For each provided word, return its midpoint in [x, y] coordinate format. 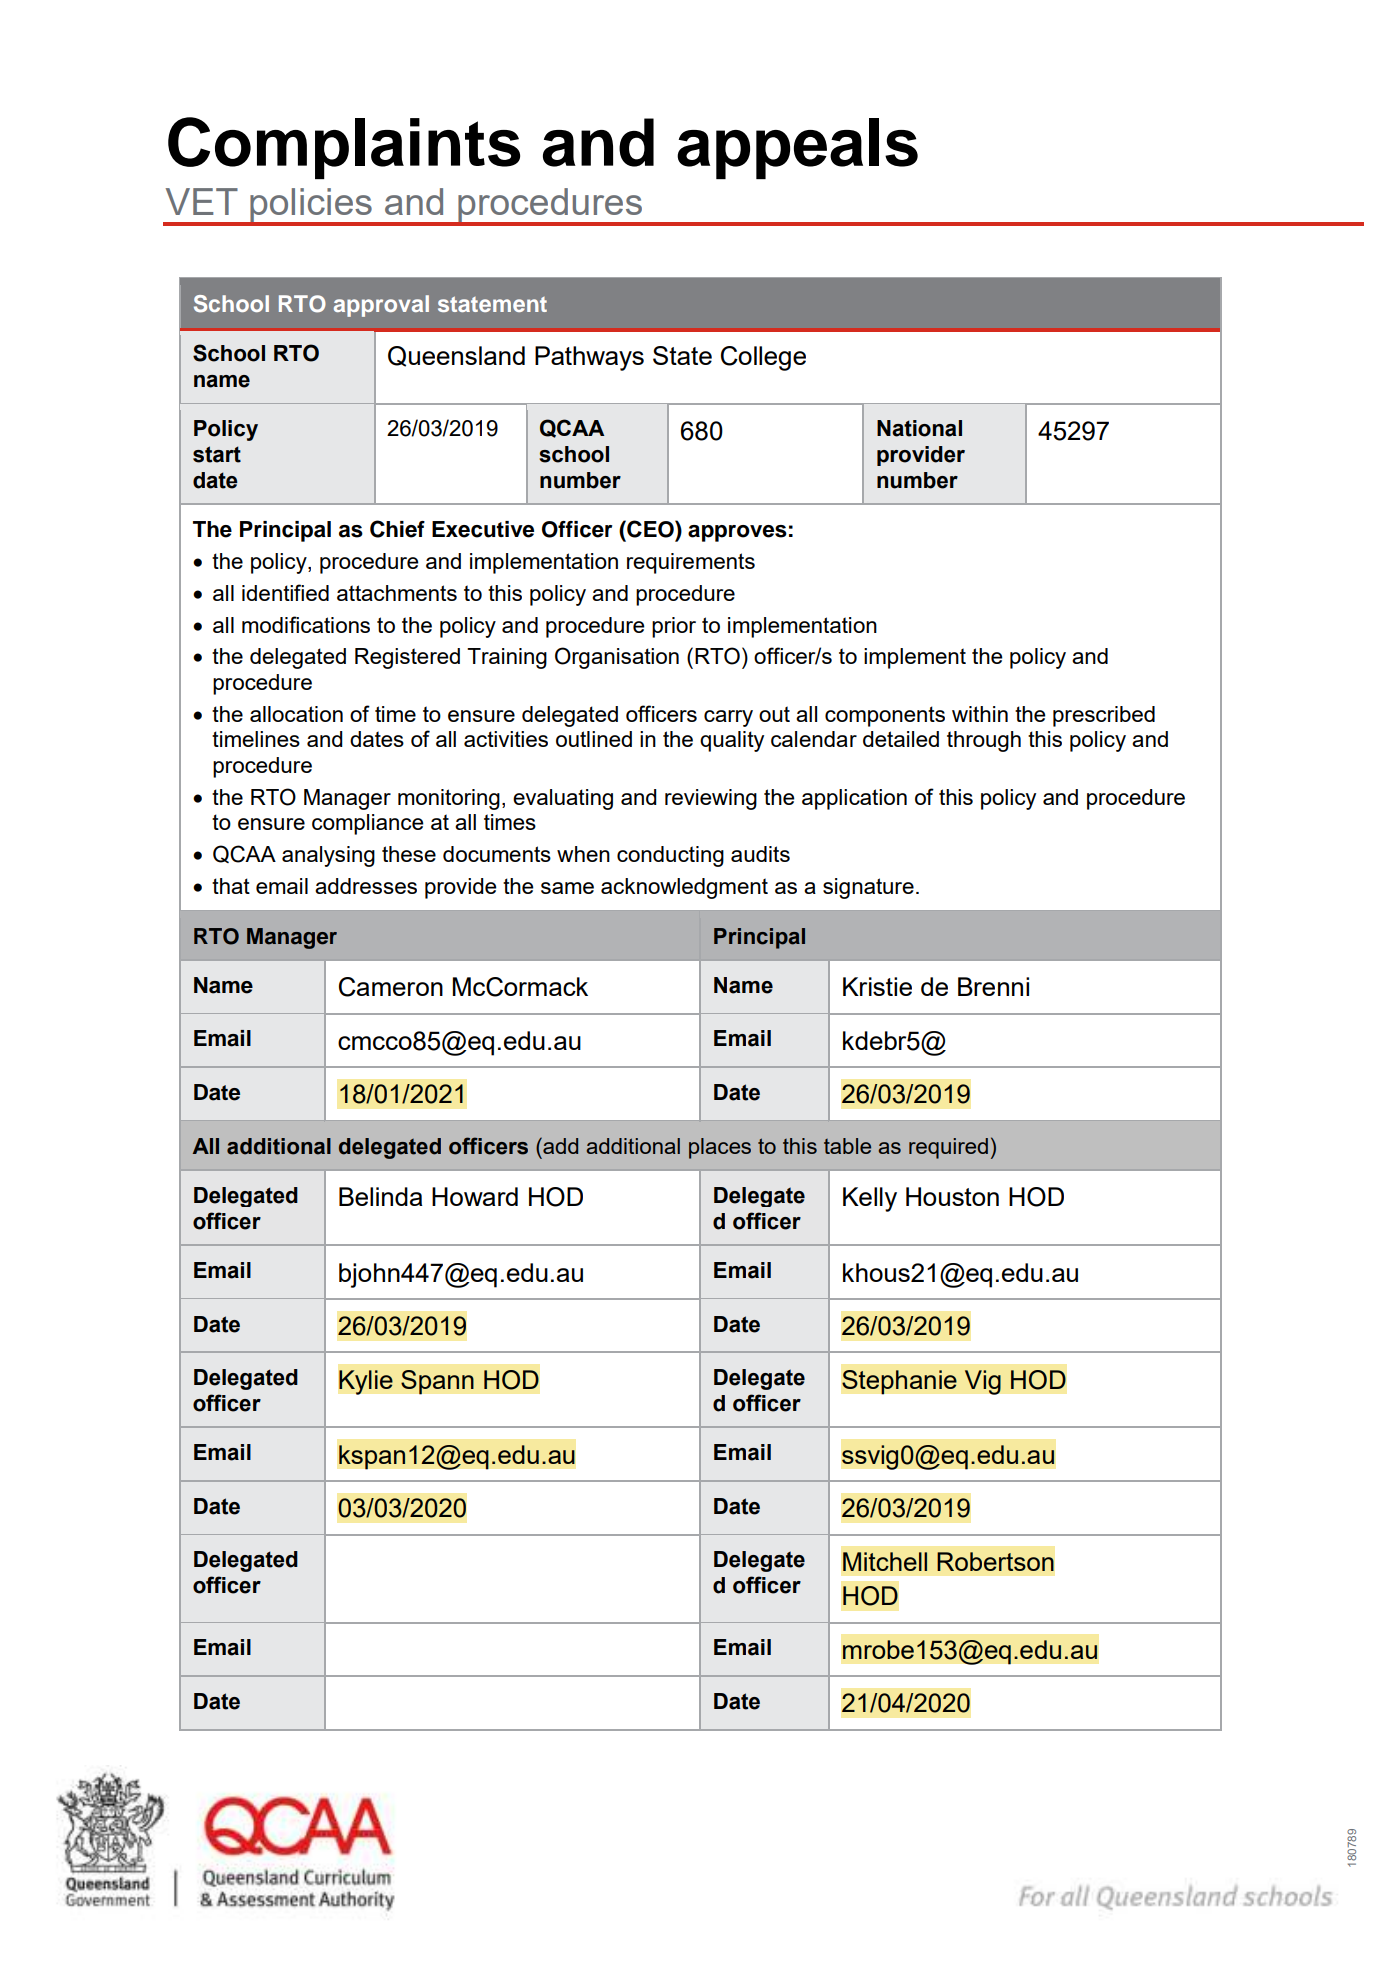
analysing [328, 856]
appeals [797, 148]
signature [868, 888]
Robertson [995, 1561]
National [919, 428]
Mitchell [885, 1561]
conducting [670, 856]
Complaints [344, 148]
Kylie [366, 1382]
